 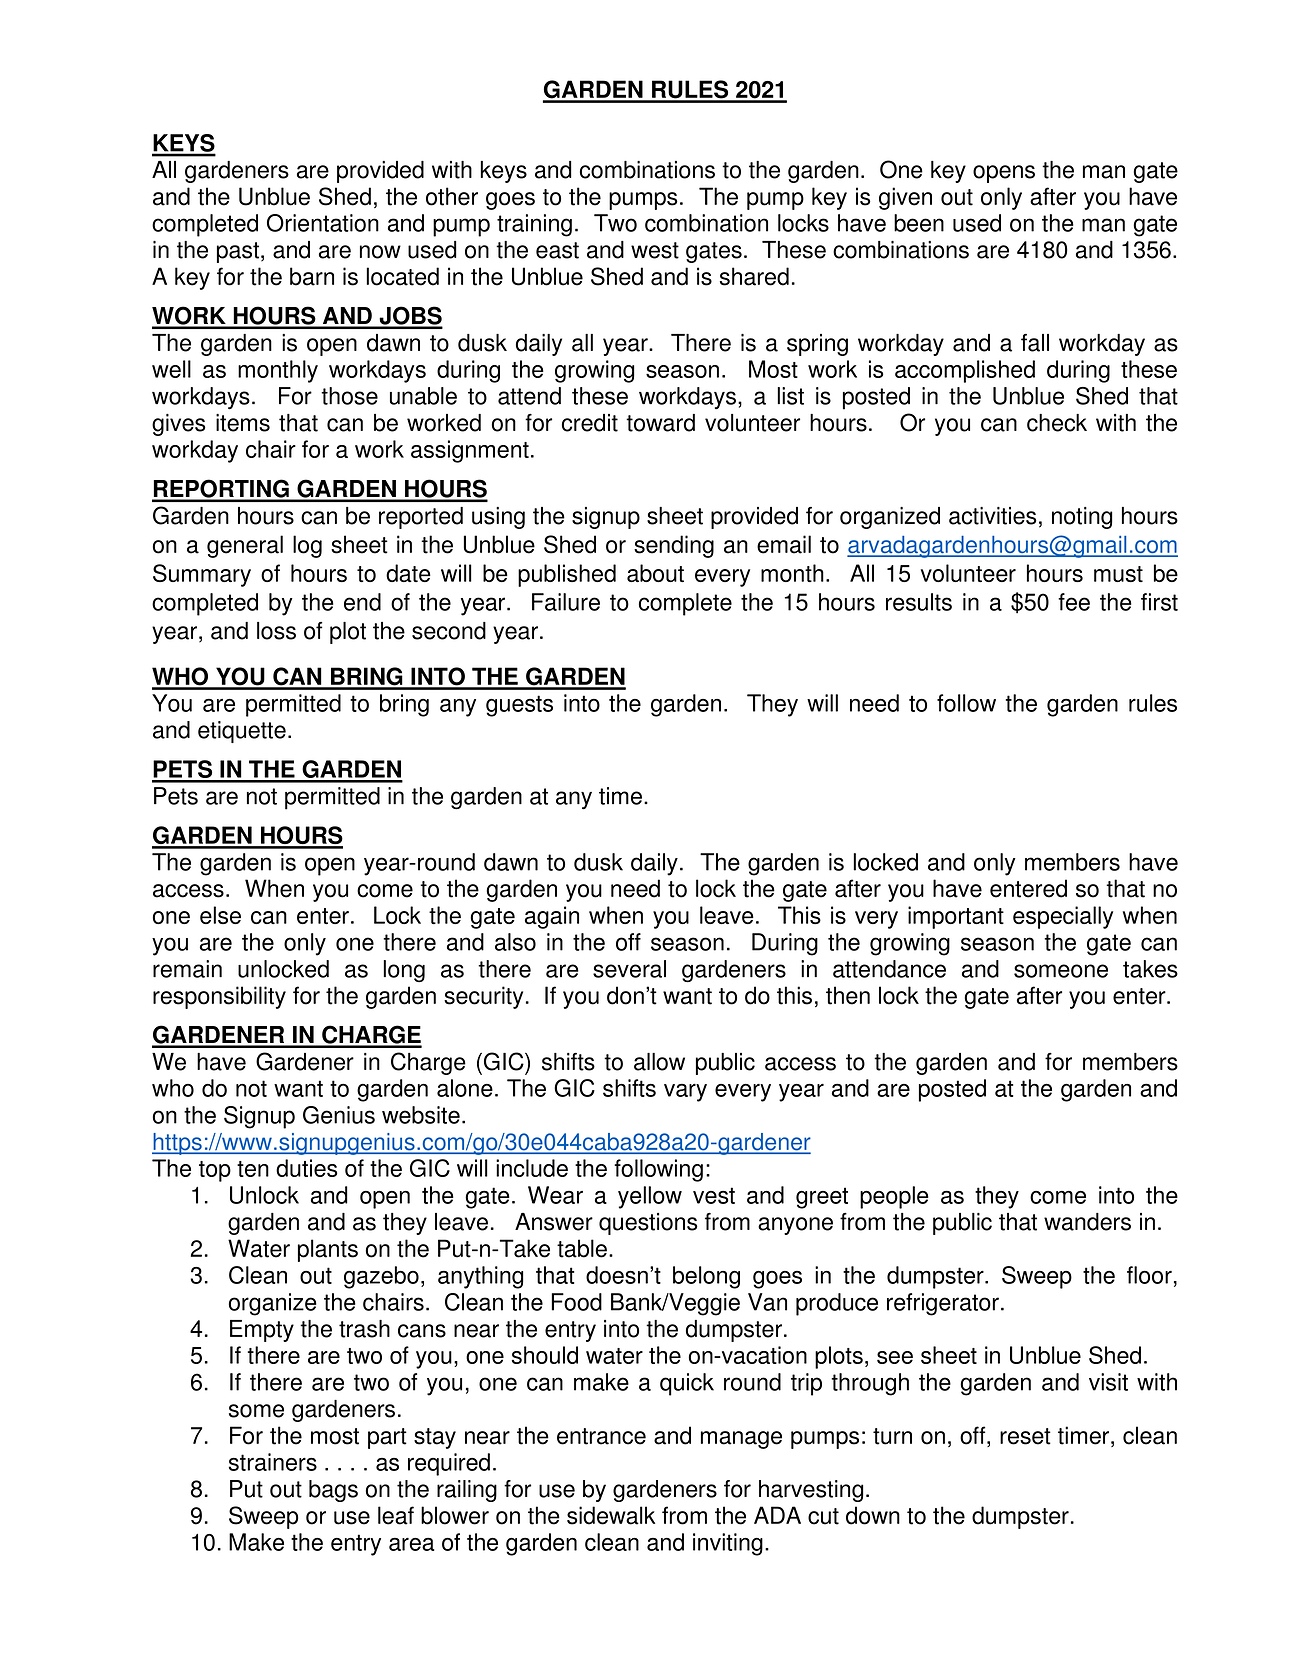 I want to click on Orientation, so click(x=323, y=223).
